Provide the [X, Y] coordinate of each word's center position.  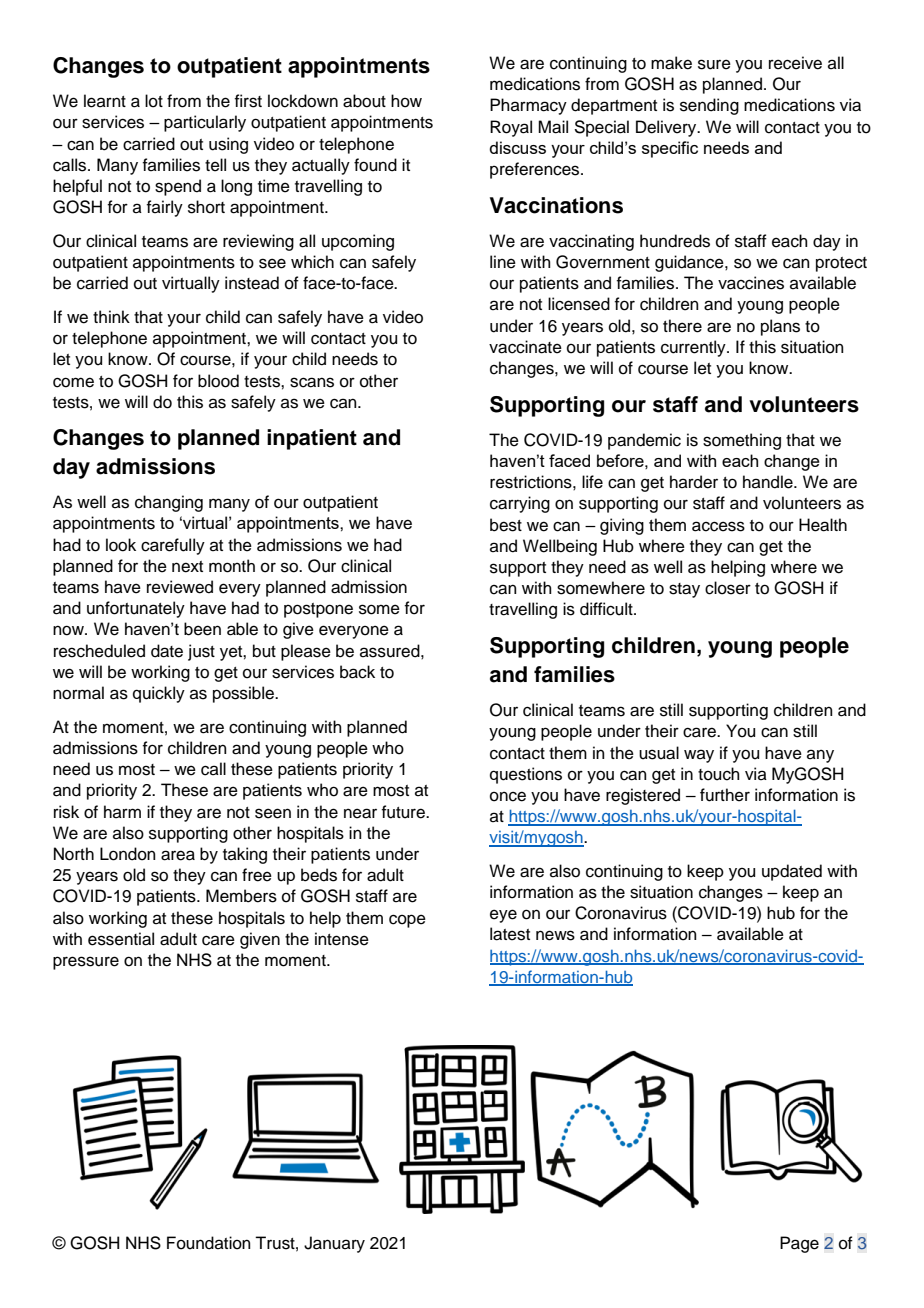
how [406, 101]
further [725, 795]
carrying [520, 504]
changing [169, 503]
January [334, 1244]
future [404, 812]
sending [709, 106]
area [178, 855]
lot [154, 101]
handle [769, 482]
